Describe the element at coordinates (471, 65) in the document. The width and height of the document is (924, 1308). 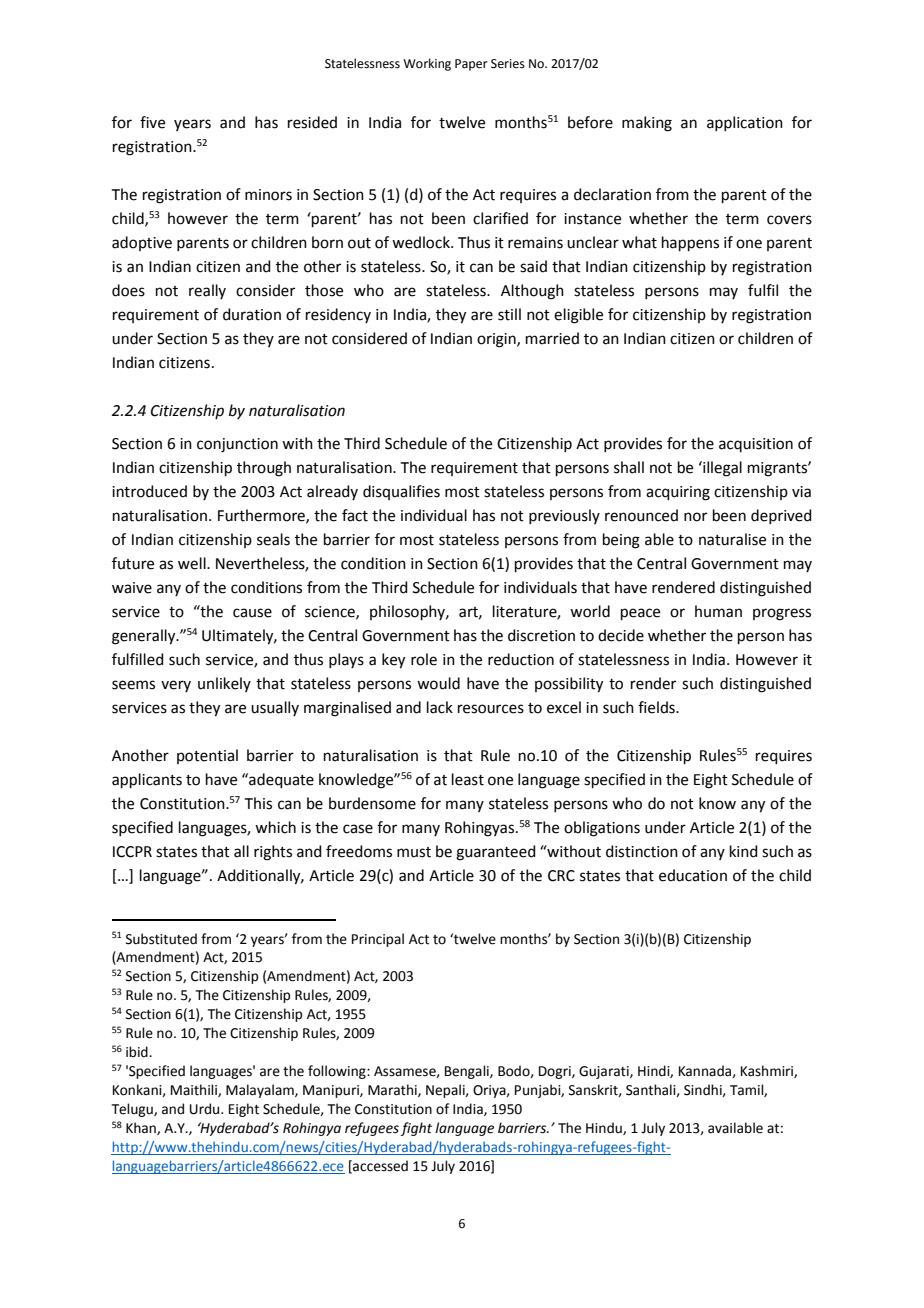
I see `Paper` at that location.
